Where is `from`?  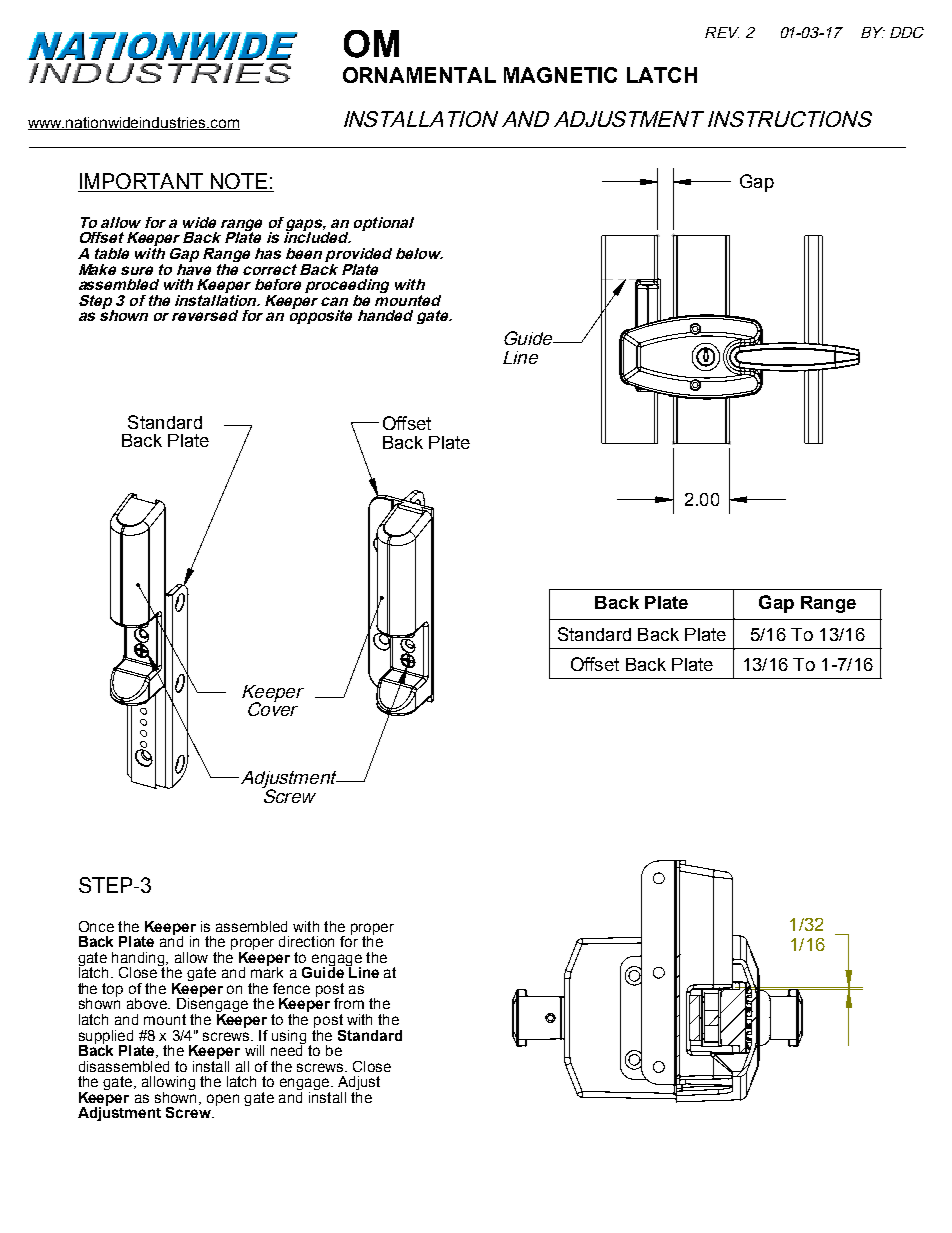 from is located at coordinates (349, 1003).
